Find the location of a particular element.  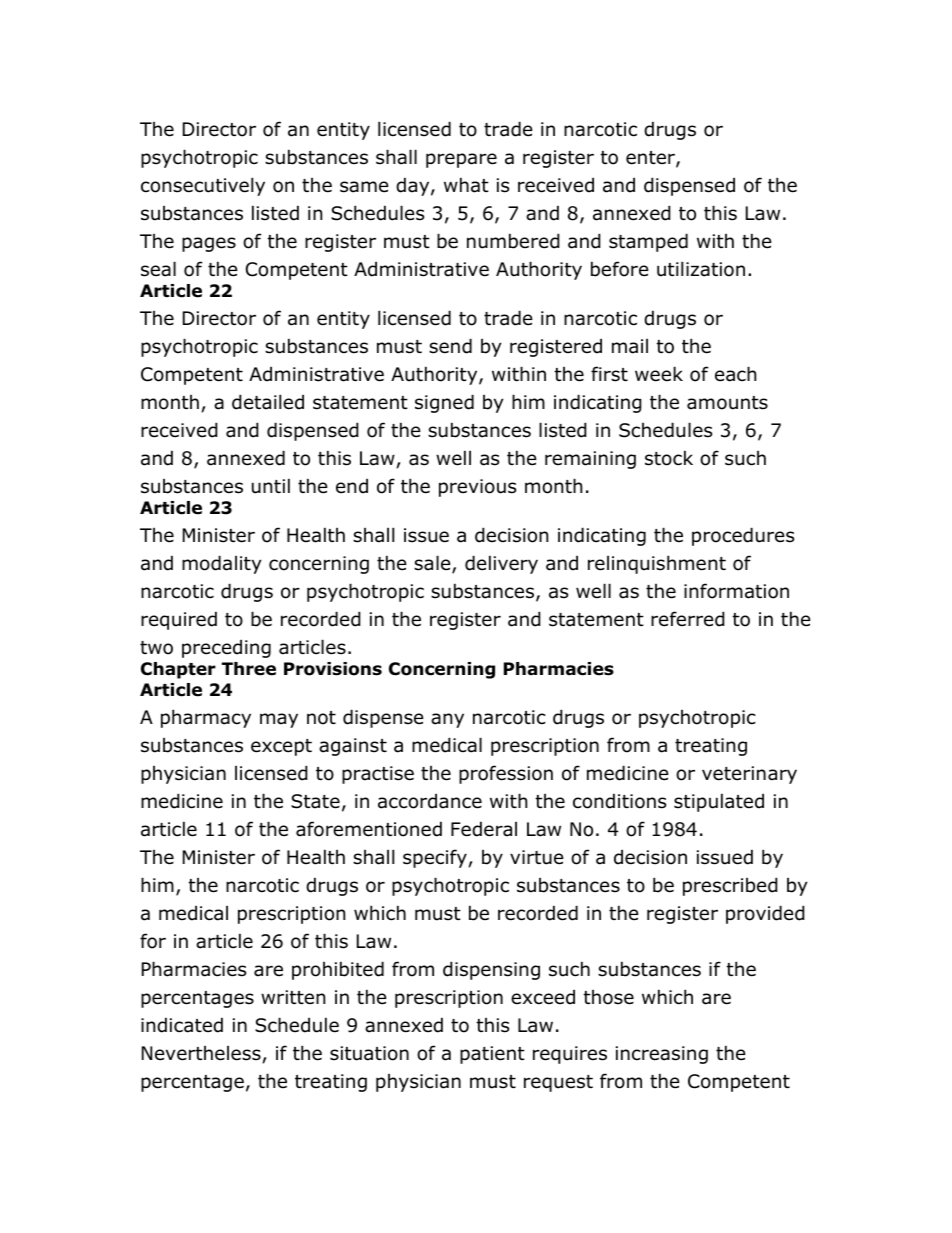

what is located at coordinates (466, 185).
